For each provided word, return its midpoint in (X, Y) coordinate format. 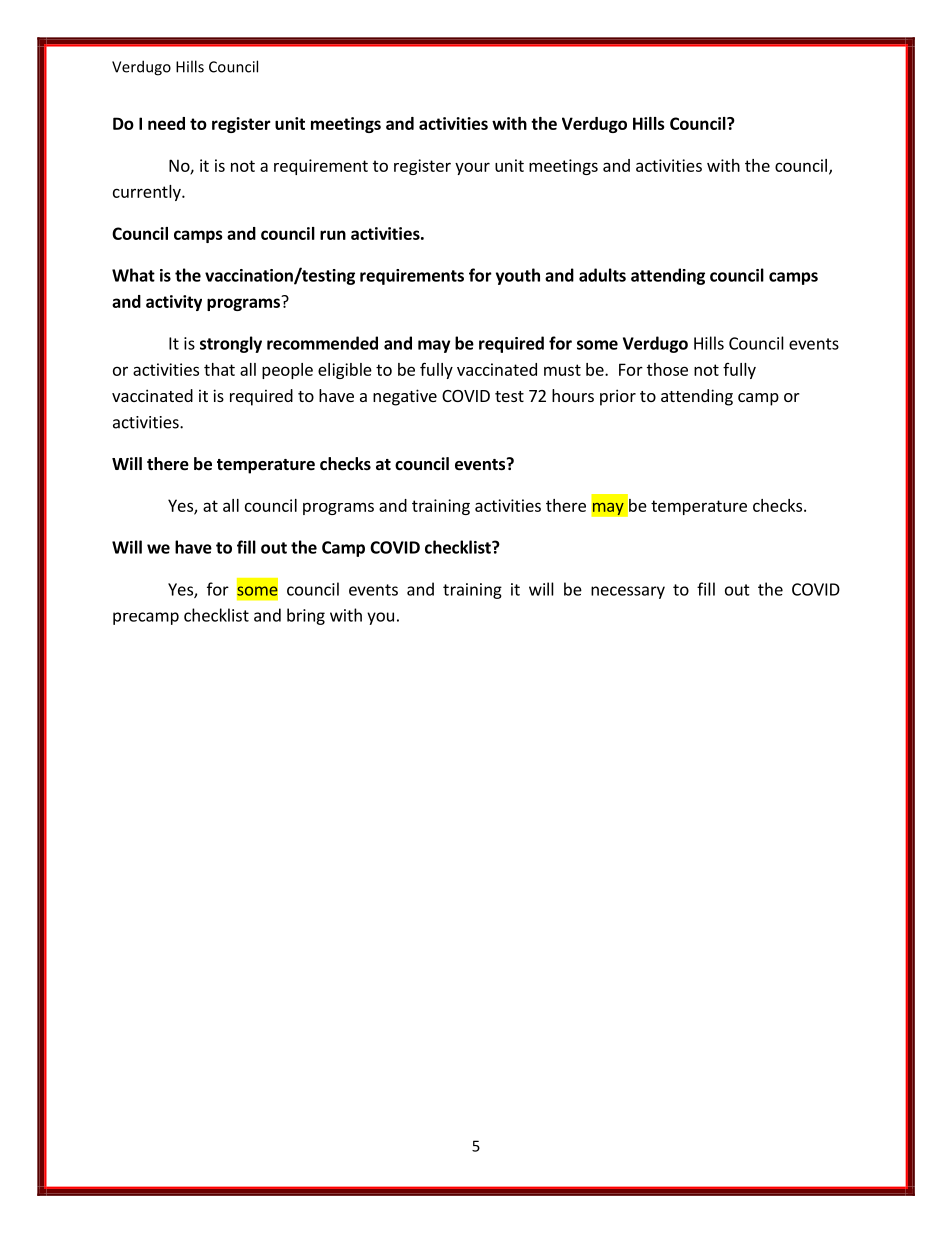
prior (618, 397)
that (219, 369)
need (166, 123)
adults (602, 275)
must (562, 370)
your (472, 168)
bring (306, 616)
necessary (628, 592)
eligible (345, 371)
